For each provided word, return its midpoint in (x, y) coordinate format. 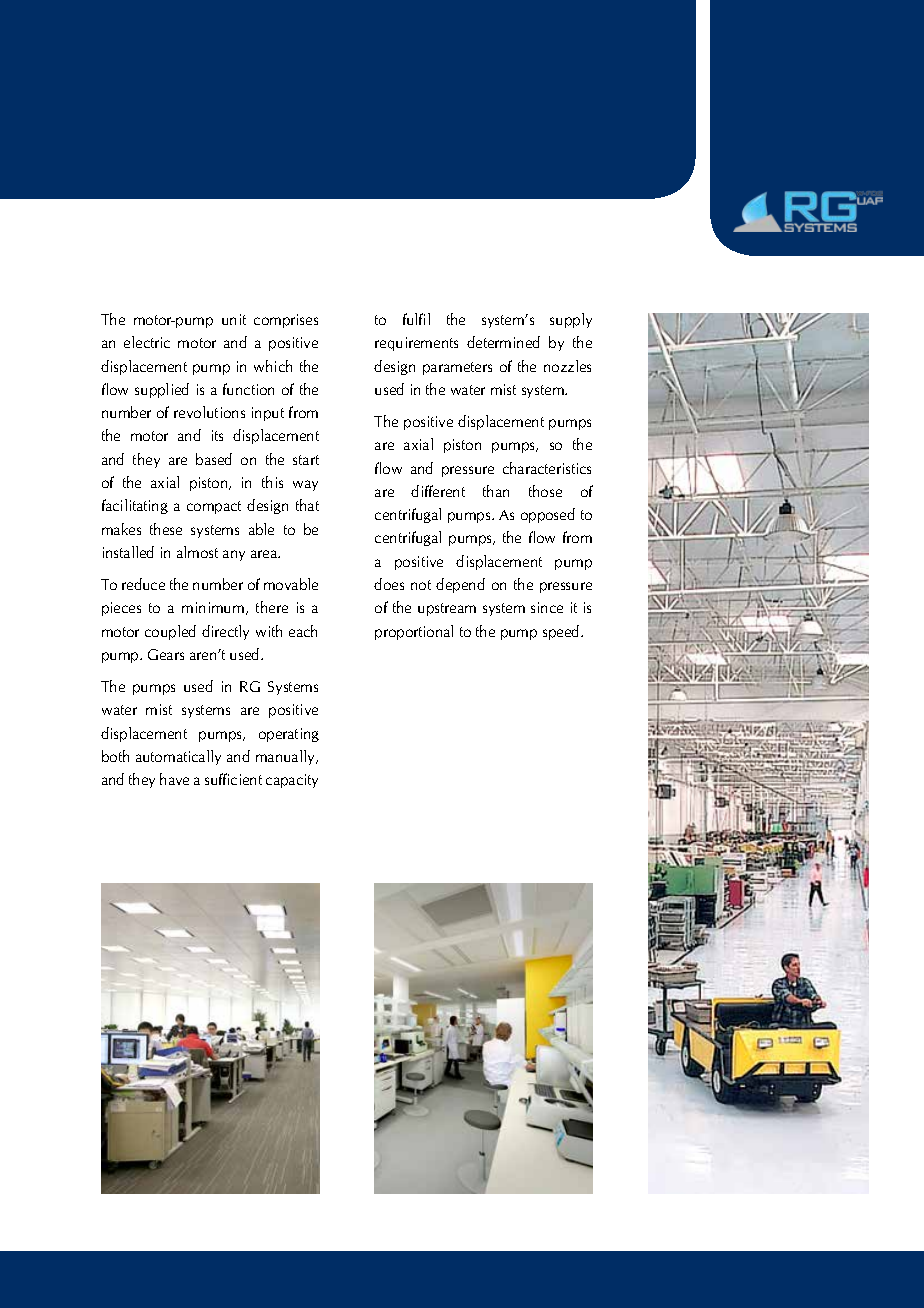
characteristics (547, 468)
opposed (548, 515)
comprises (286, 321)
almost (197, 552)
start (306, 460)
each (303, 631)
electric (147, 342)
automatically (178, 757)
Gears (166, 654)
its (217, 435)
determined (503, 342)
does (389, 584)
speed (562, 632)
